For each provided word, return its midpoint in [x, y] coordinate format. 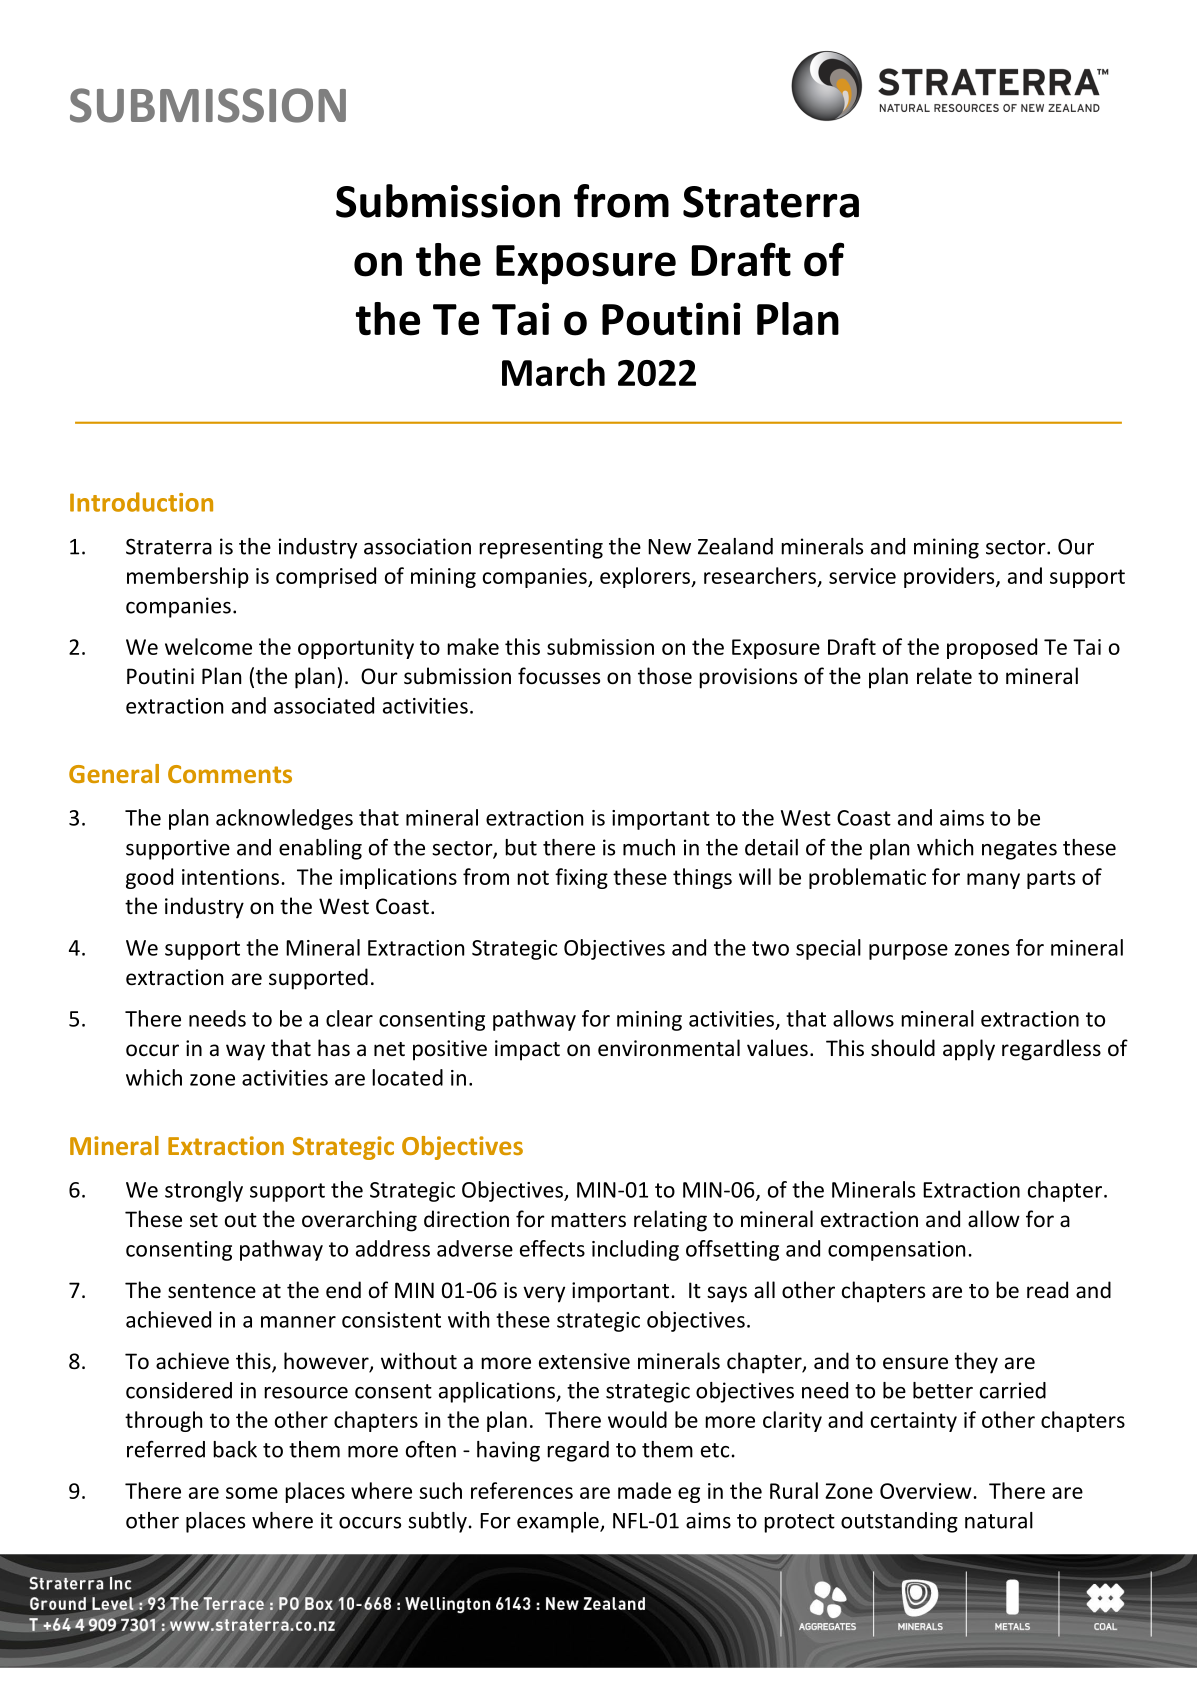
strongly [204, 1191]
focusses [559, 676]
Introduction [141, 502]
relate [944, 675]
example [559, 1522]
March [553, 372]
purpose [908, 952]
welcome [208, 646]
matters [588, 1220]
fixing [581, 878]
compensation [896, 1251]
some [252, 1493]
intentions [230, 877]
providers [950, 577]
